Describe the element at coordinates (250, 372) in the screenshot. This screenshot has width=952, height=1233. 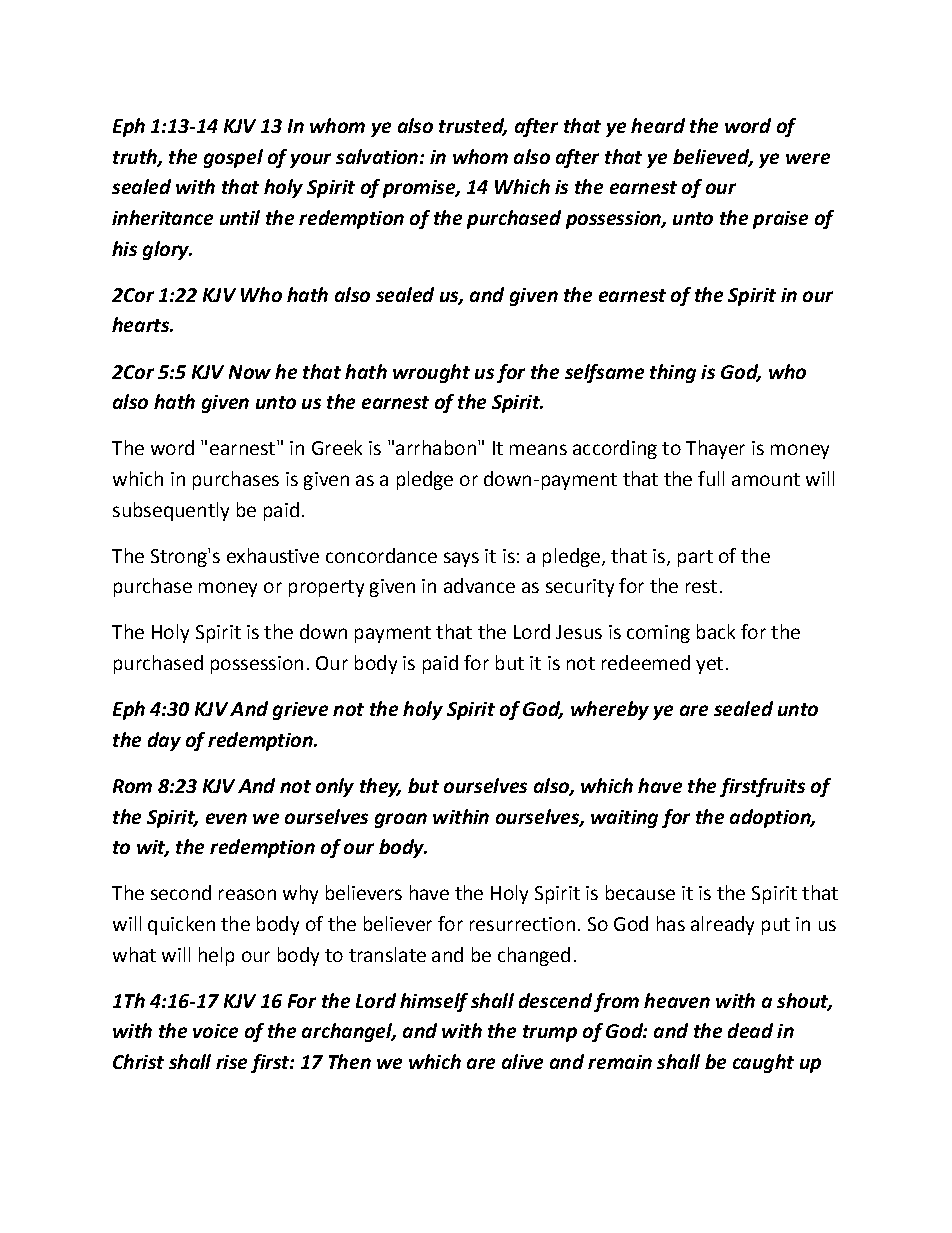
I see `Now` at that location.
